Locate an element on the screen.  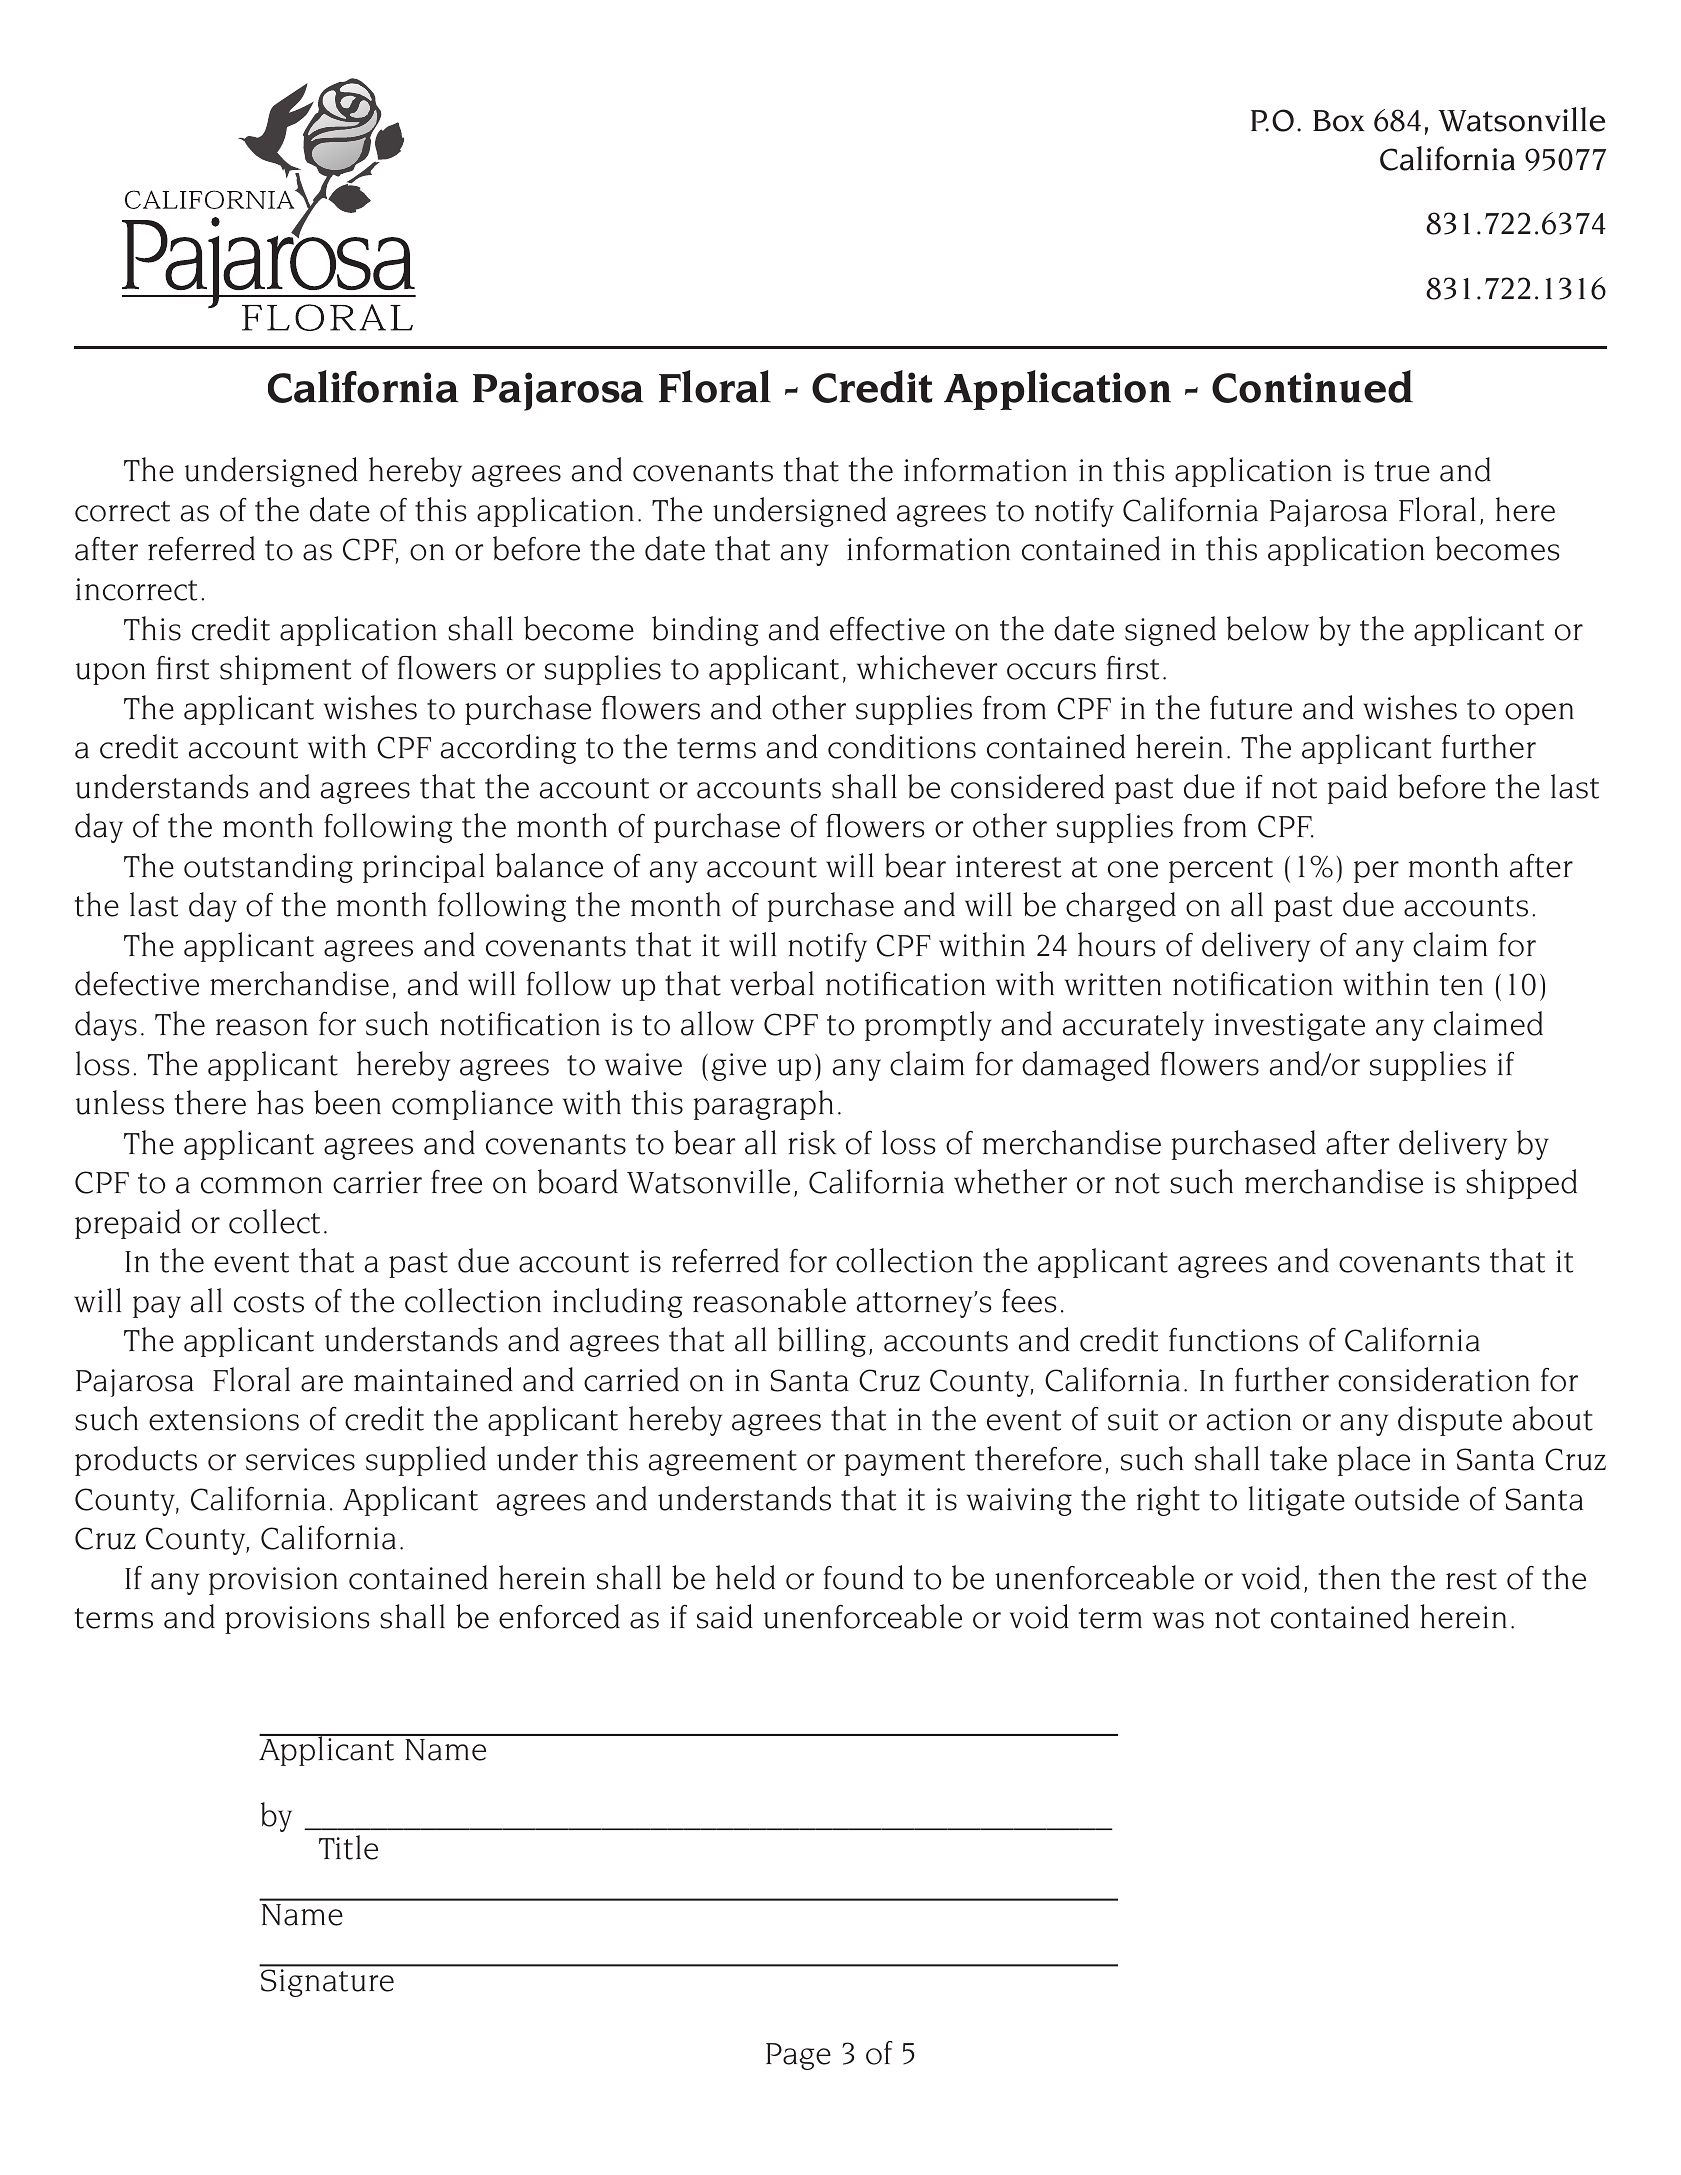
Continued is located at coordinates (1312, 386).
